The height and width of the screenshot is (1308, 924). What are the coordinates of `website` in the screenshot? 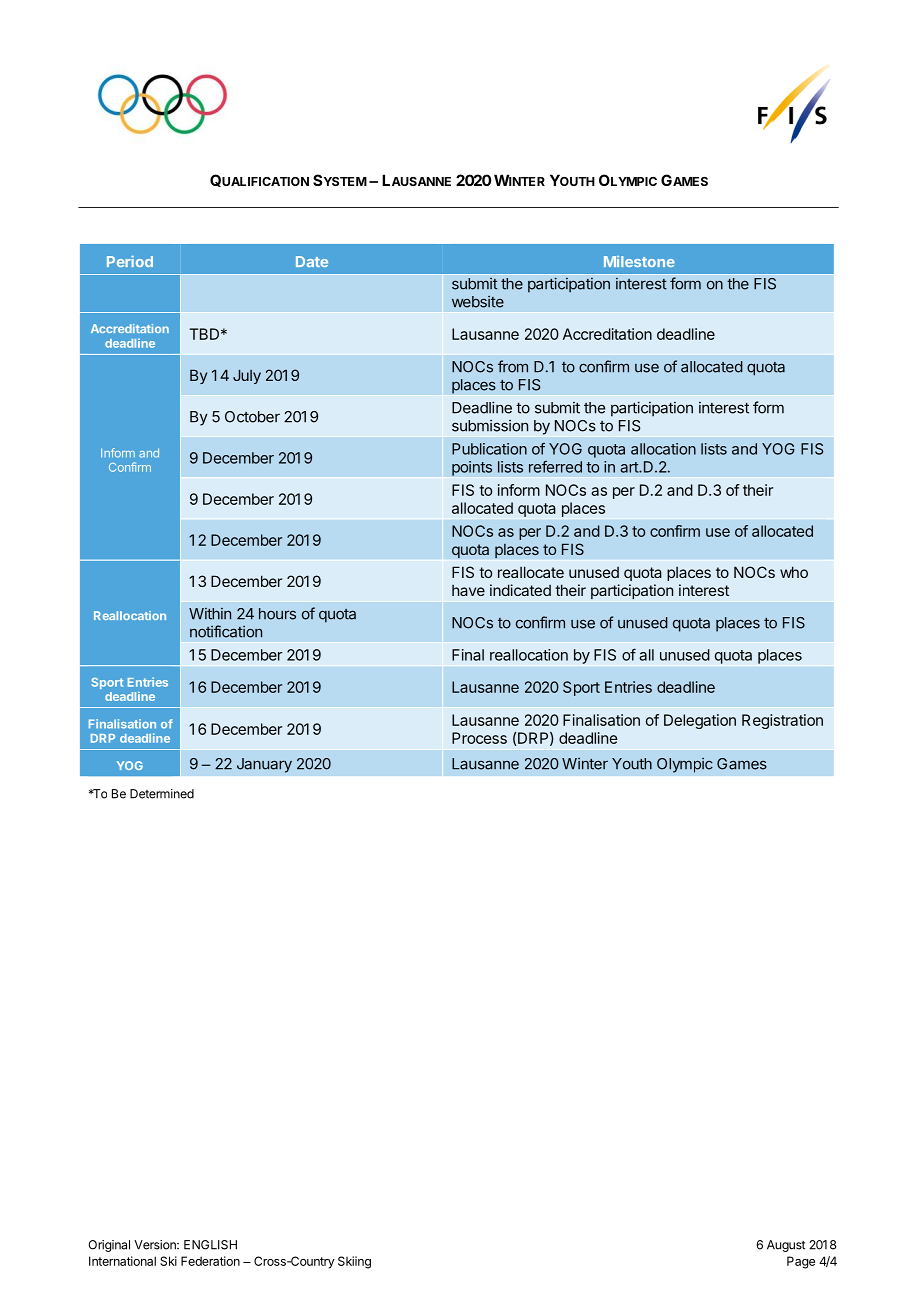 It's located at (478, 302).
